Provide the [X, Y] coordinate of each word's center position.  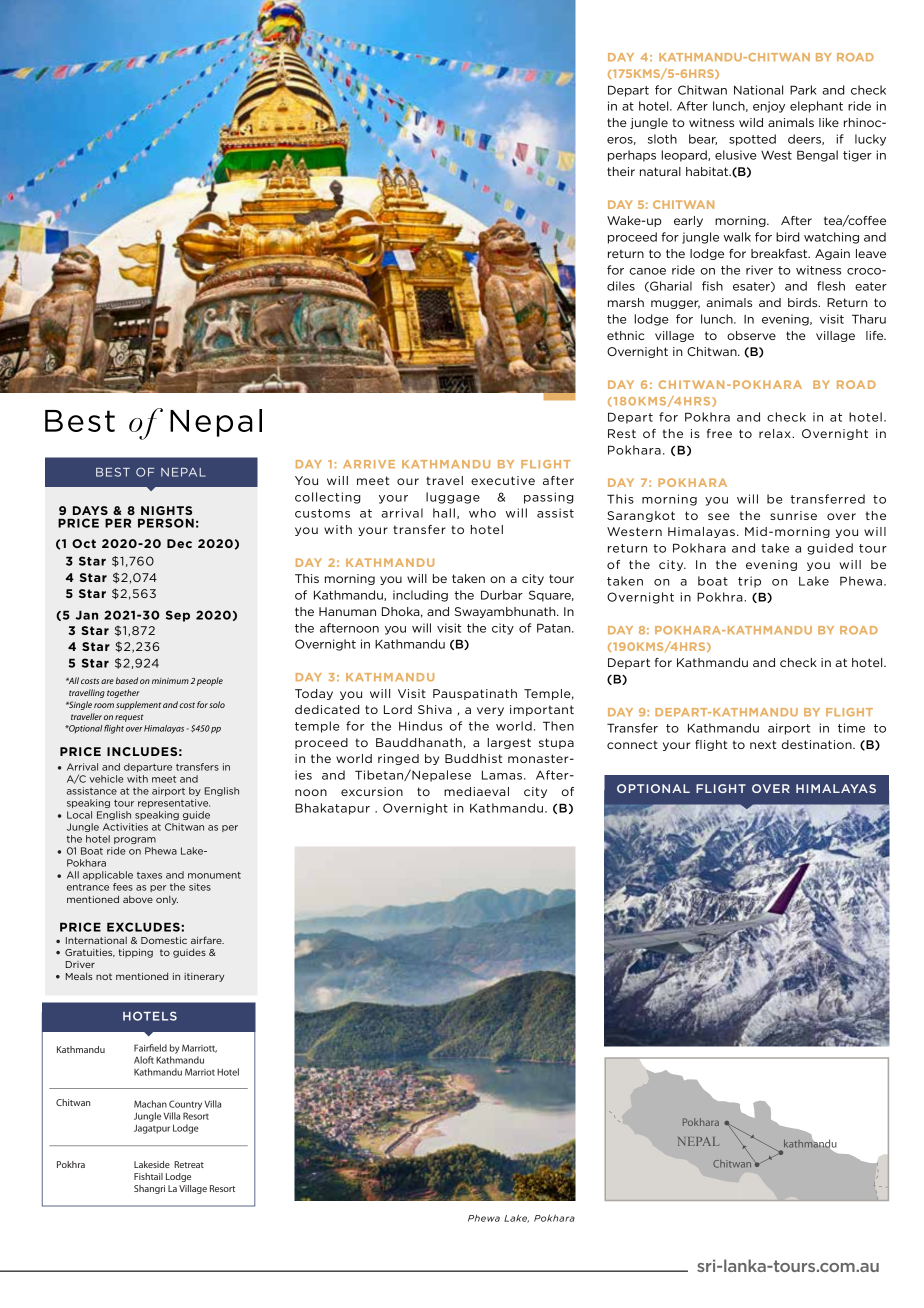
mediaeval [476, 791]
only [167, 900]
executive [503, 480]
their [621, 171]
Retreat [189, 1164]
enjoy [769, 107]
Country [185, 1105]
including [420, 596]
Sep [178, 616]
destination [818, 744]
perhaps [632, 156]
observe [751, 335]
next [763, 744]
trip [749, 582]
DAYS [90, 510]
